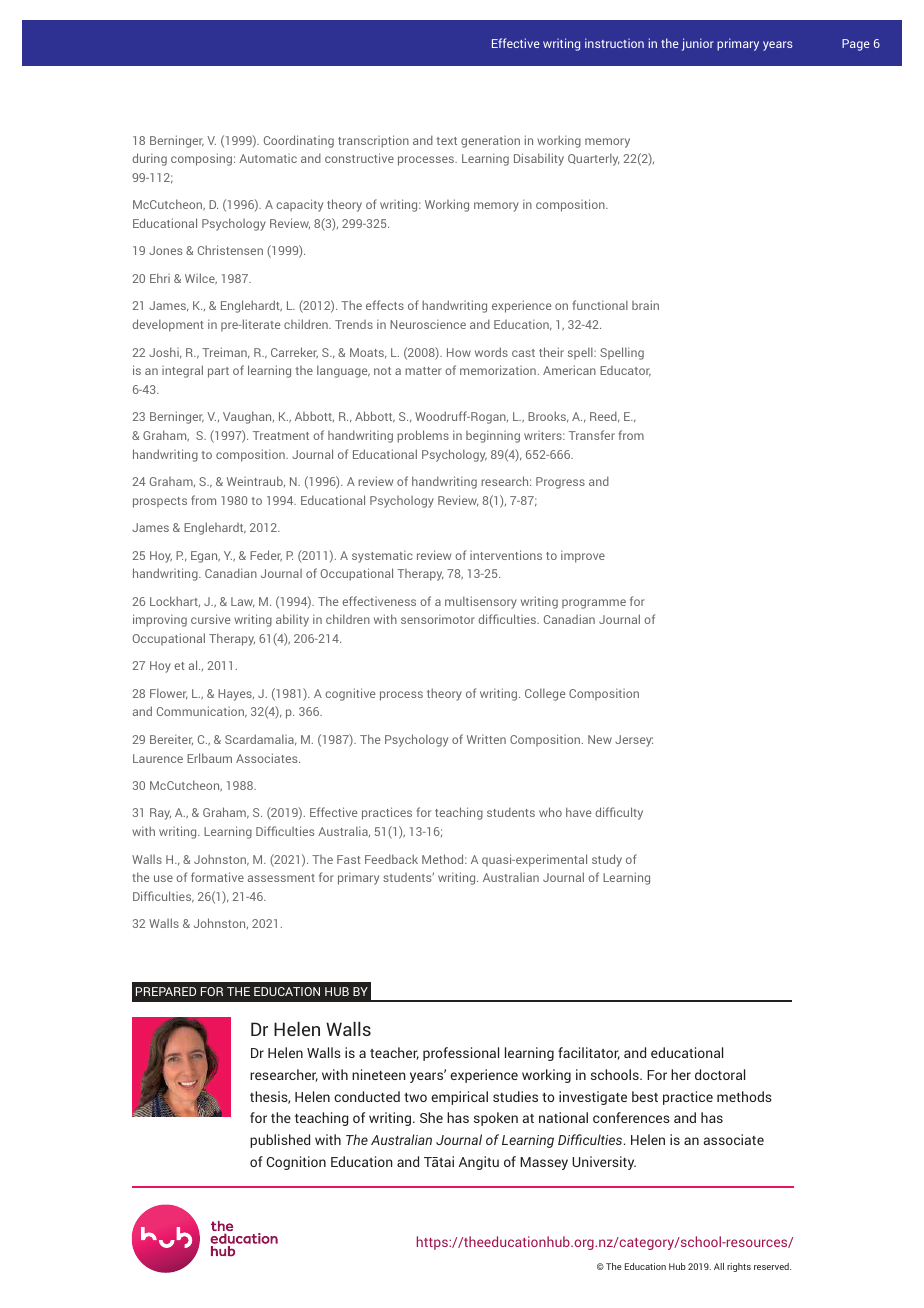 This screenshot has width=924, height=1308. I want to click on Massey, so click(544, 1163).
